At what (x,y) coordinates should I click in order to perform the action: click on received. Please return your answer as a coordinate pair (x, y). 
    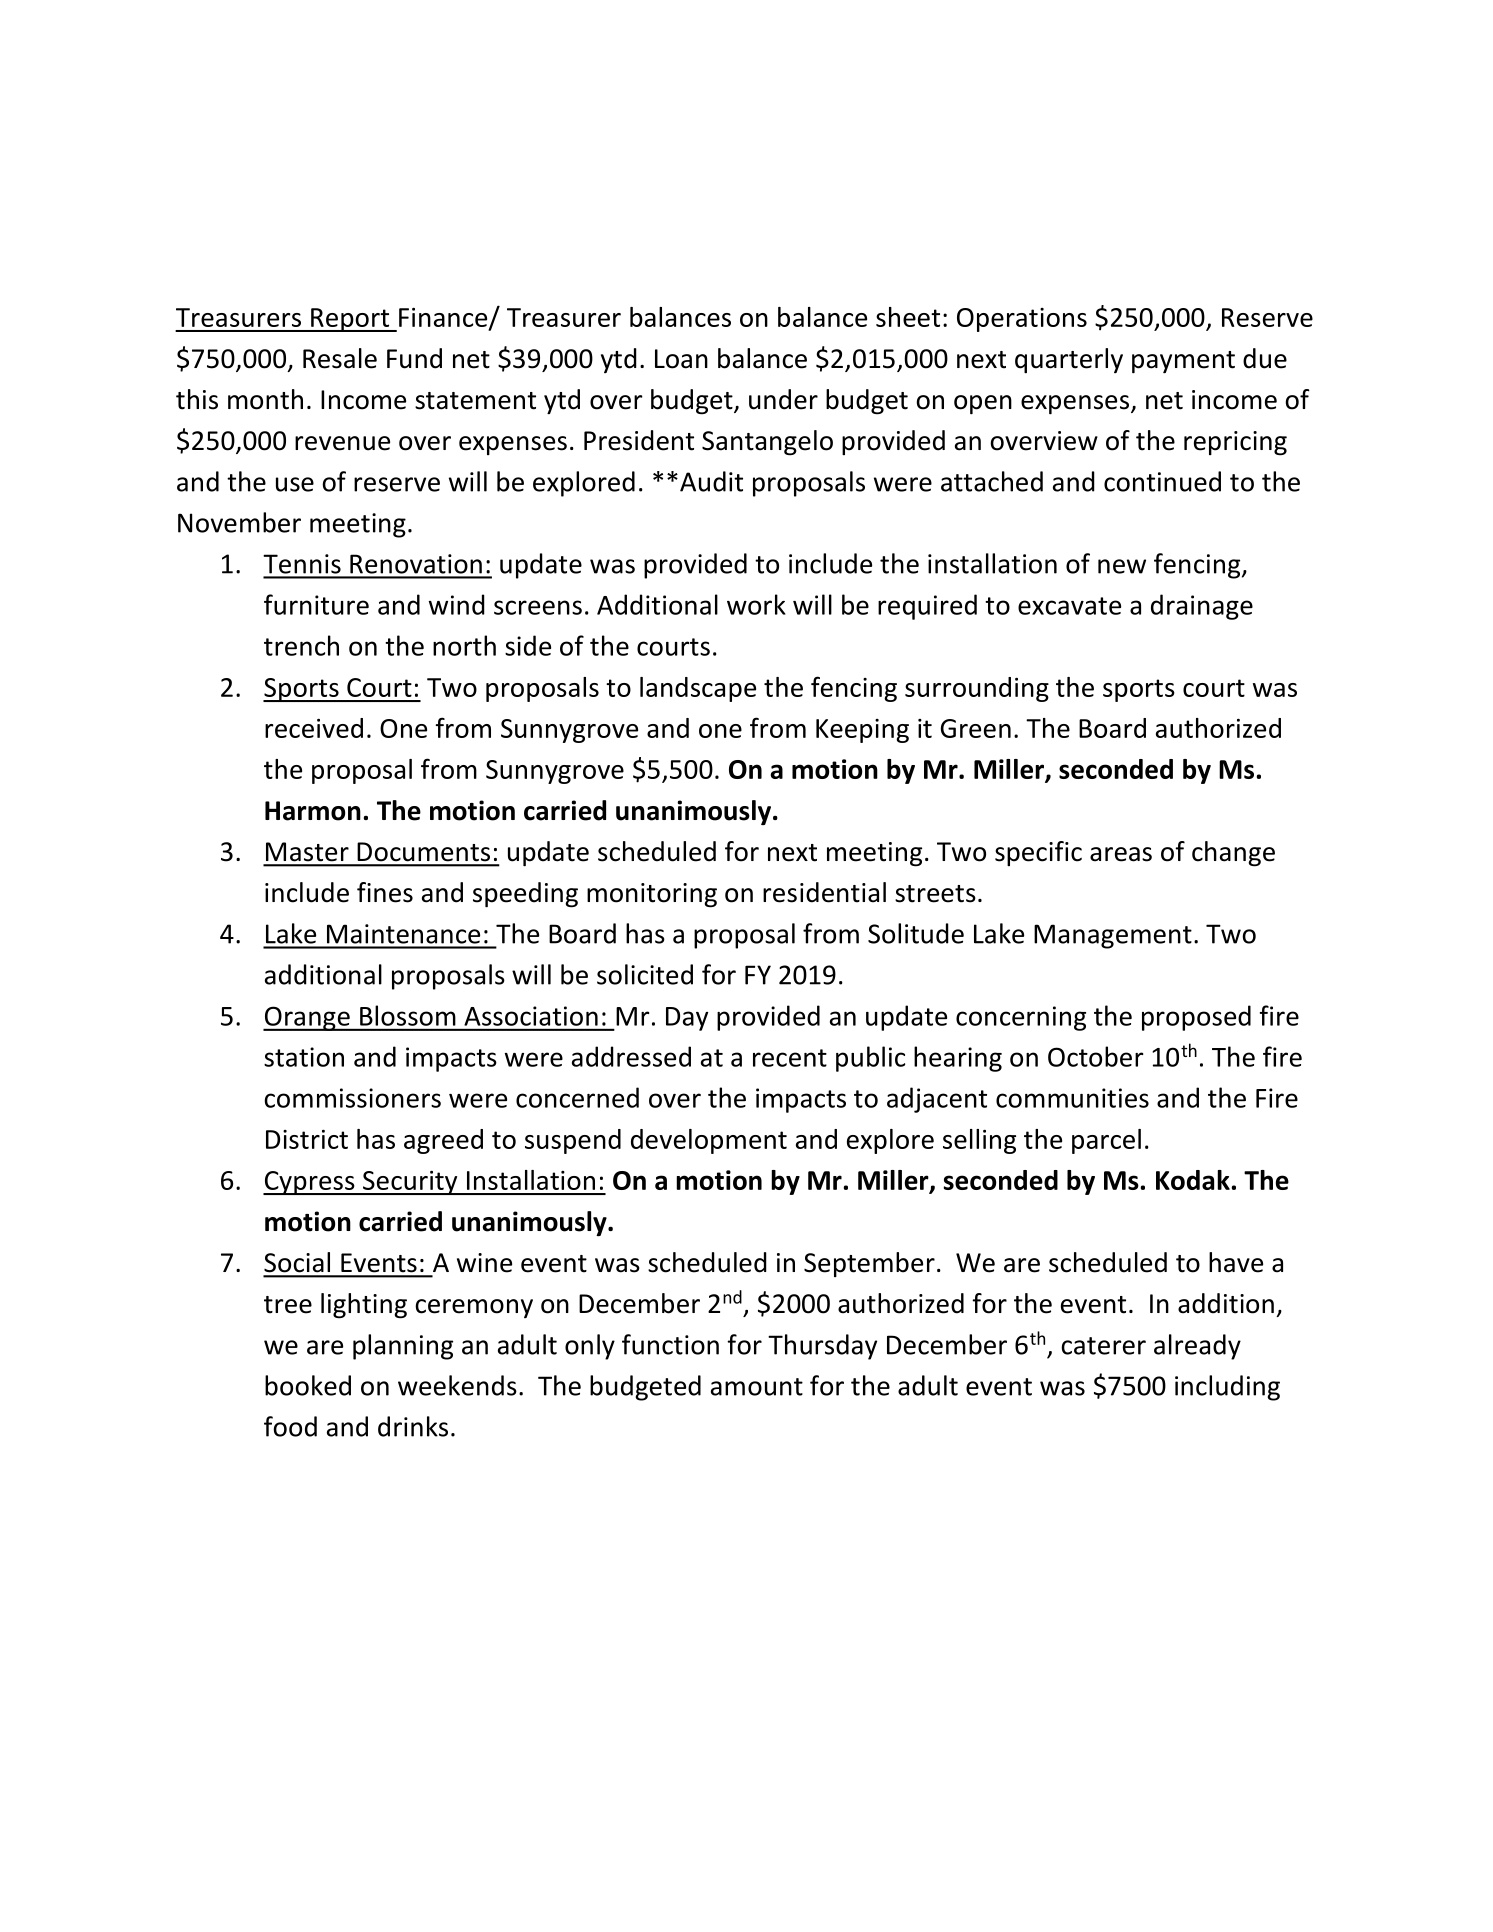
    Looking at the image, I should click on (314, 728).
